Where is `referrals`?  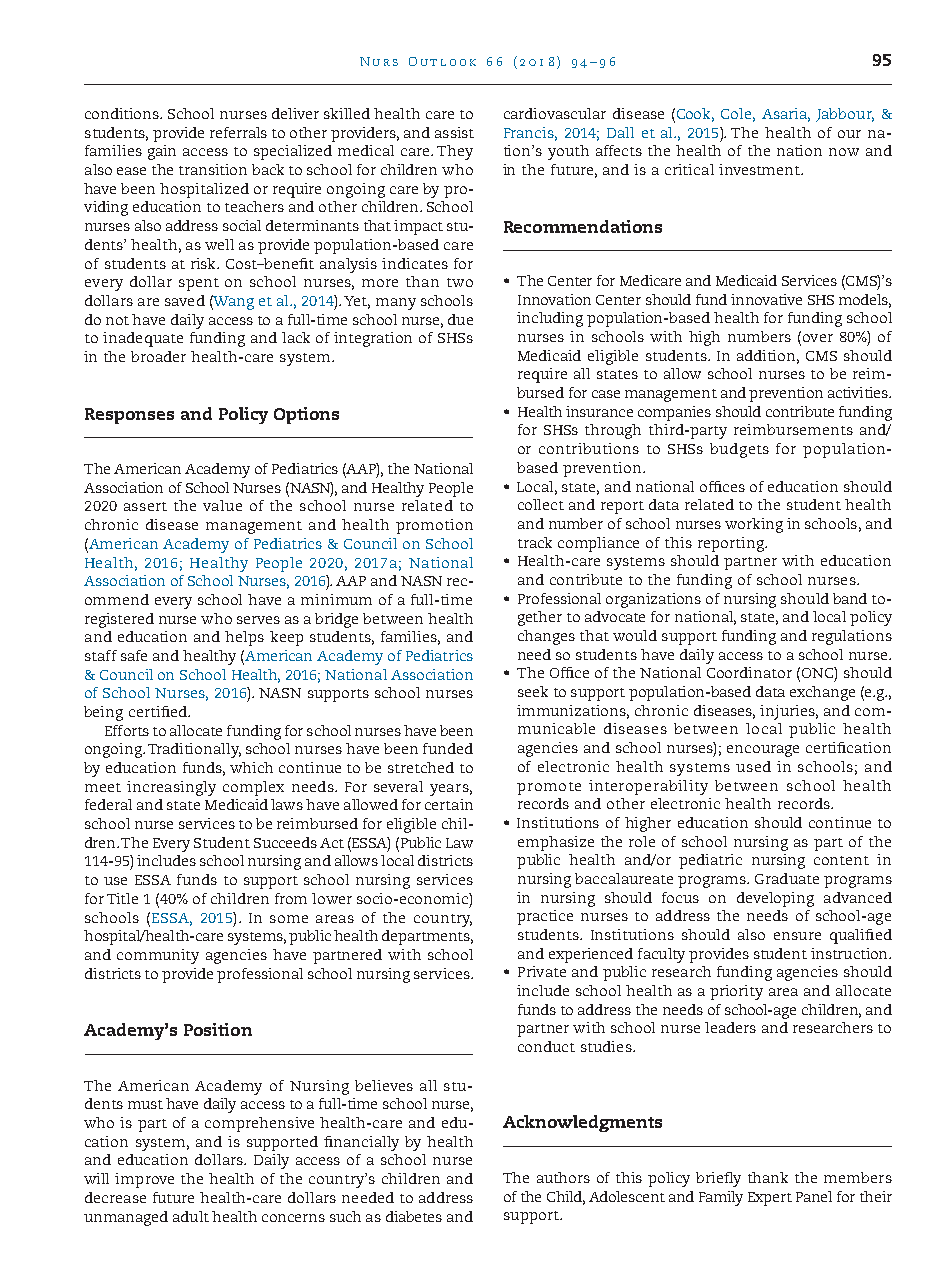
referrals is located at coordinates (238, 132).
